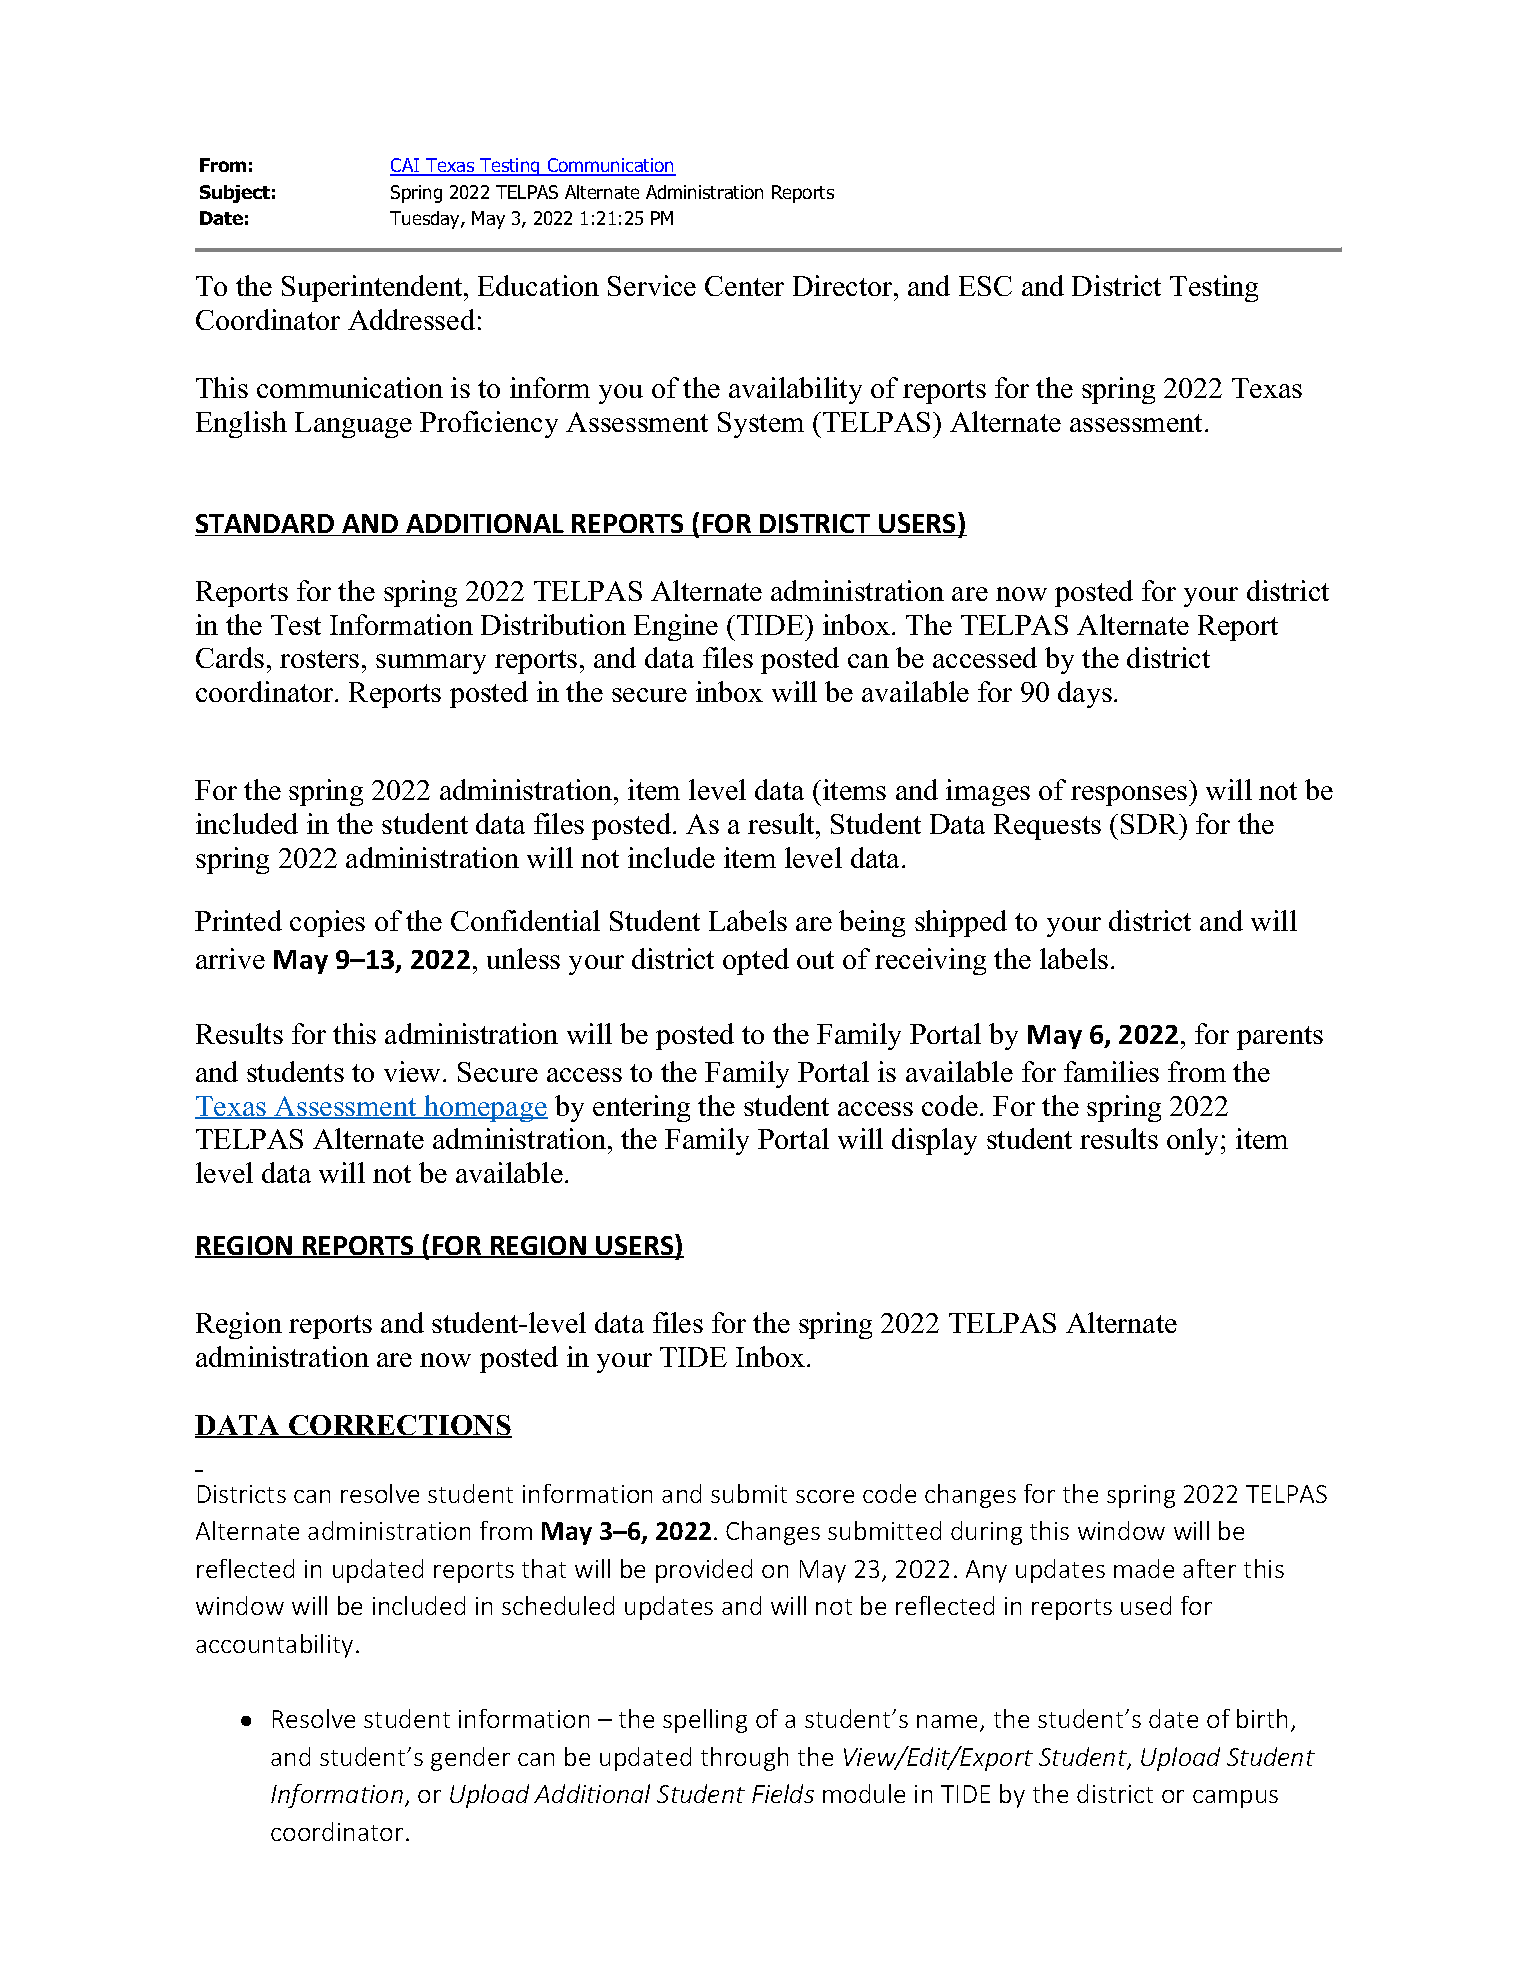  Describe the element at coordinates (327, 923) in the image. I see `copies` at that location.
